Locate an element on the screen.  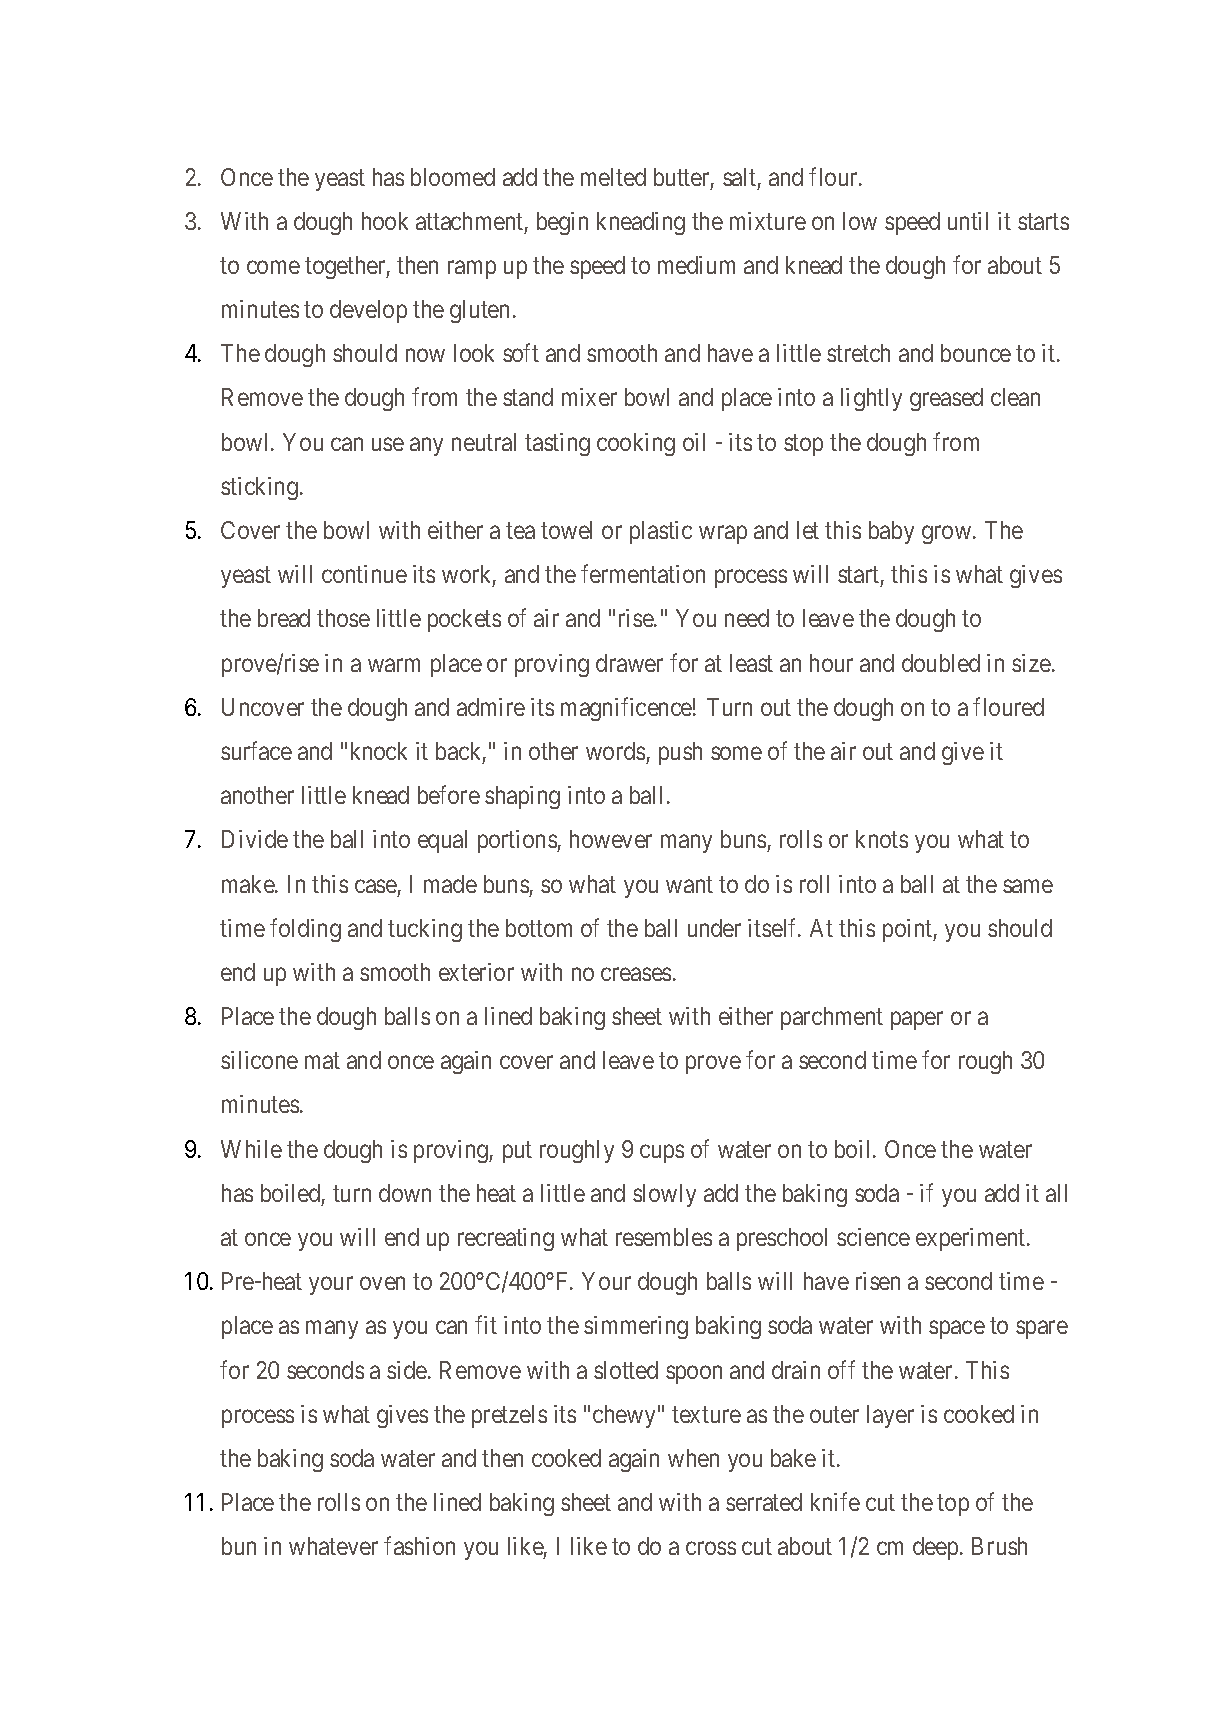
case is located at coordinates (376, 886).
